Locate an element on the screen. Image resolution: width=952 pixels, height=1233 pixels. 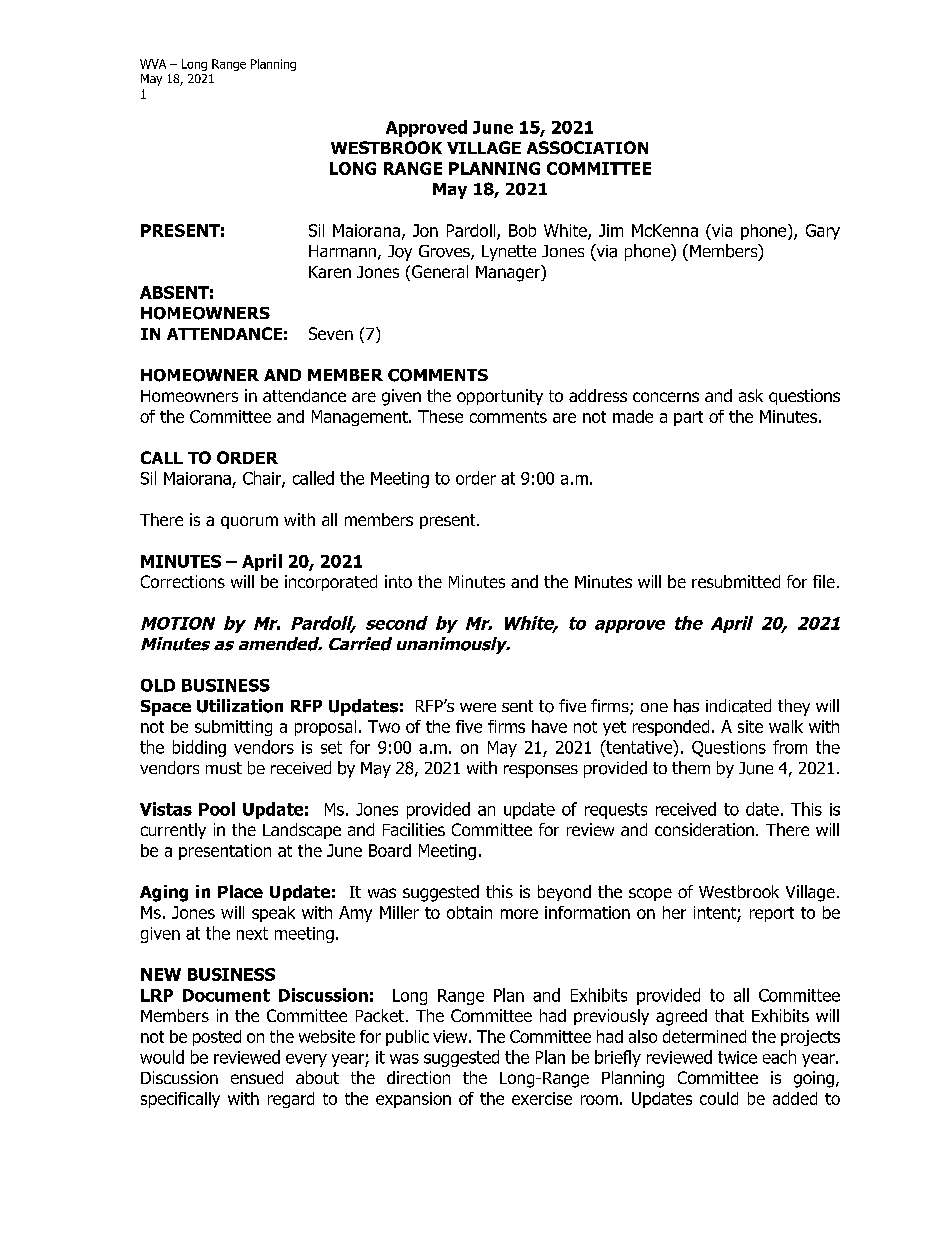
These is located at coordinates (440, 416).
